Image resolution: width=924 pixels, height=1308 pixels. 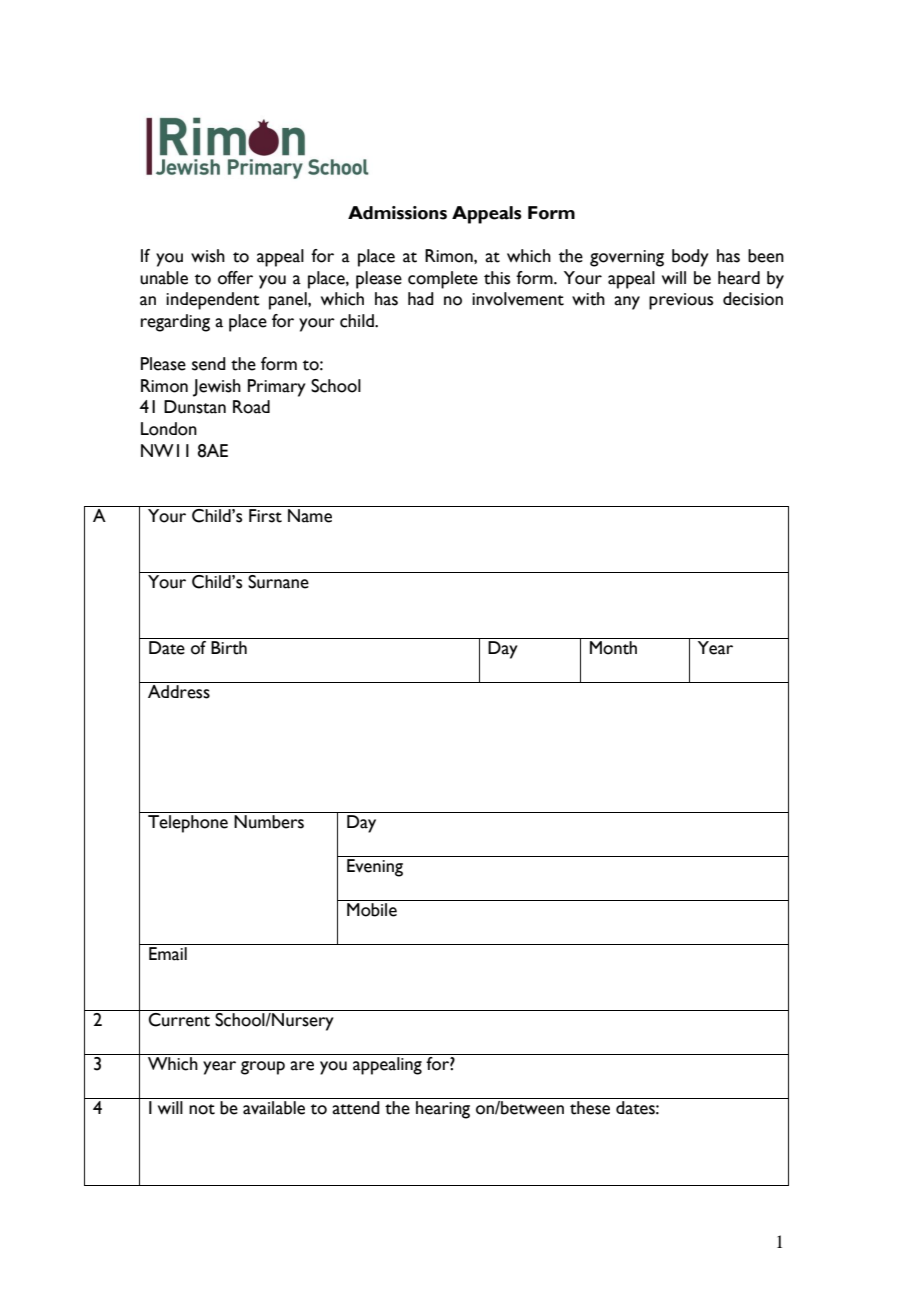 I want to click on these, so click(x=590, y=1108).
